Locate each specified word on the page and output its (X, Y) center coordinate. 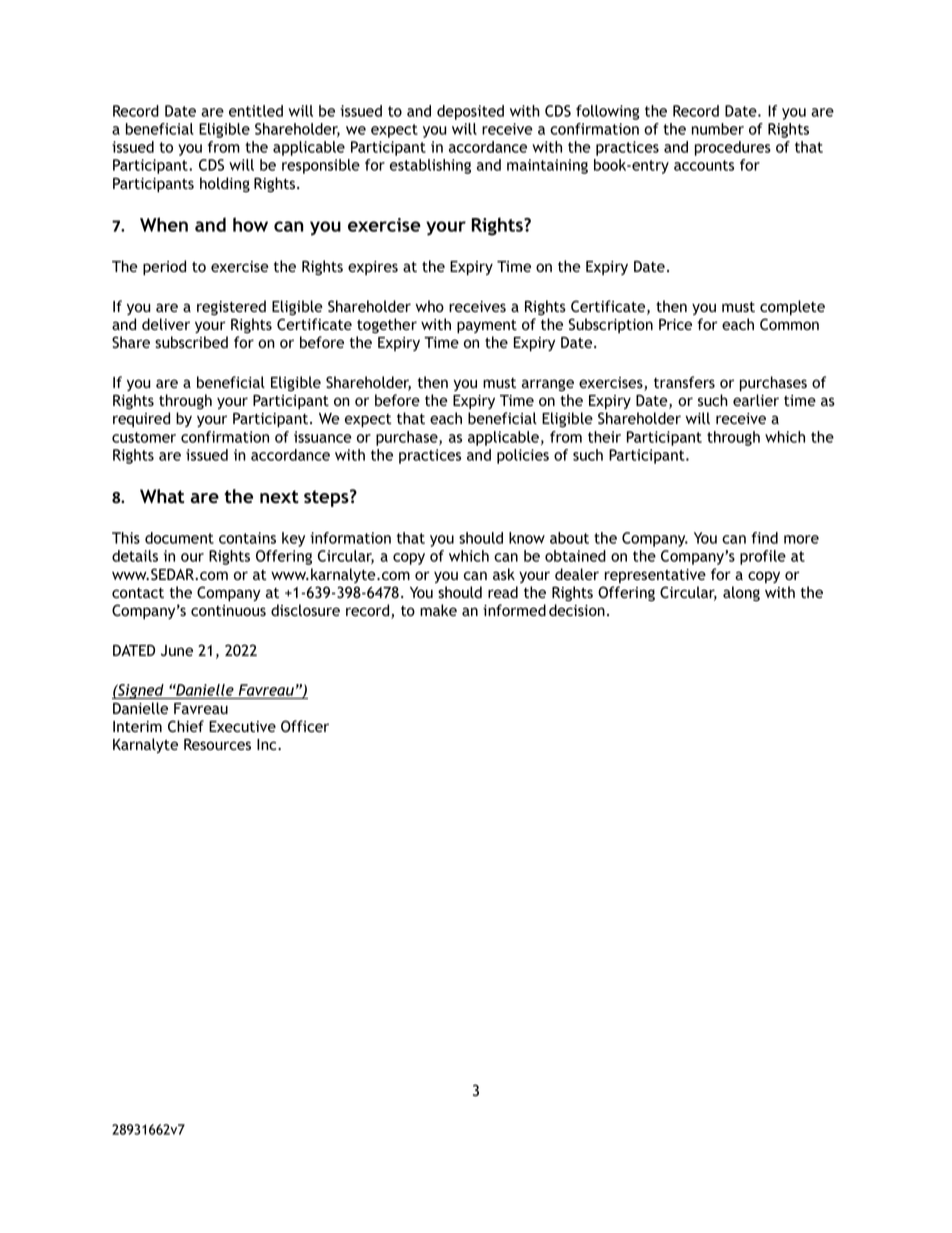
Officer (305, 726)
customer (144, 437)
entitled (256, 111)
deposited (470, 112)
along (741, 594)
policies (523, 456)
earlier (756, 400)
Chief (186, 726)
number (718, 129)
